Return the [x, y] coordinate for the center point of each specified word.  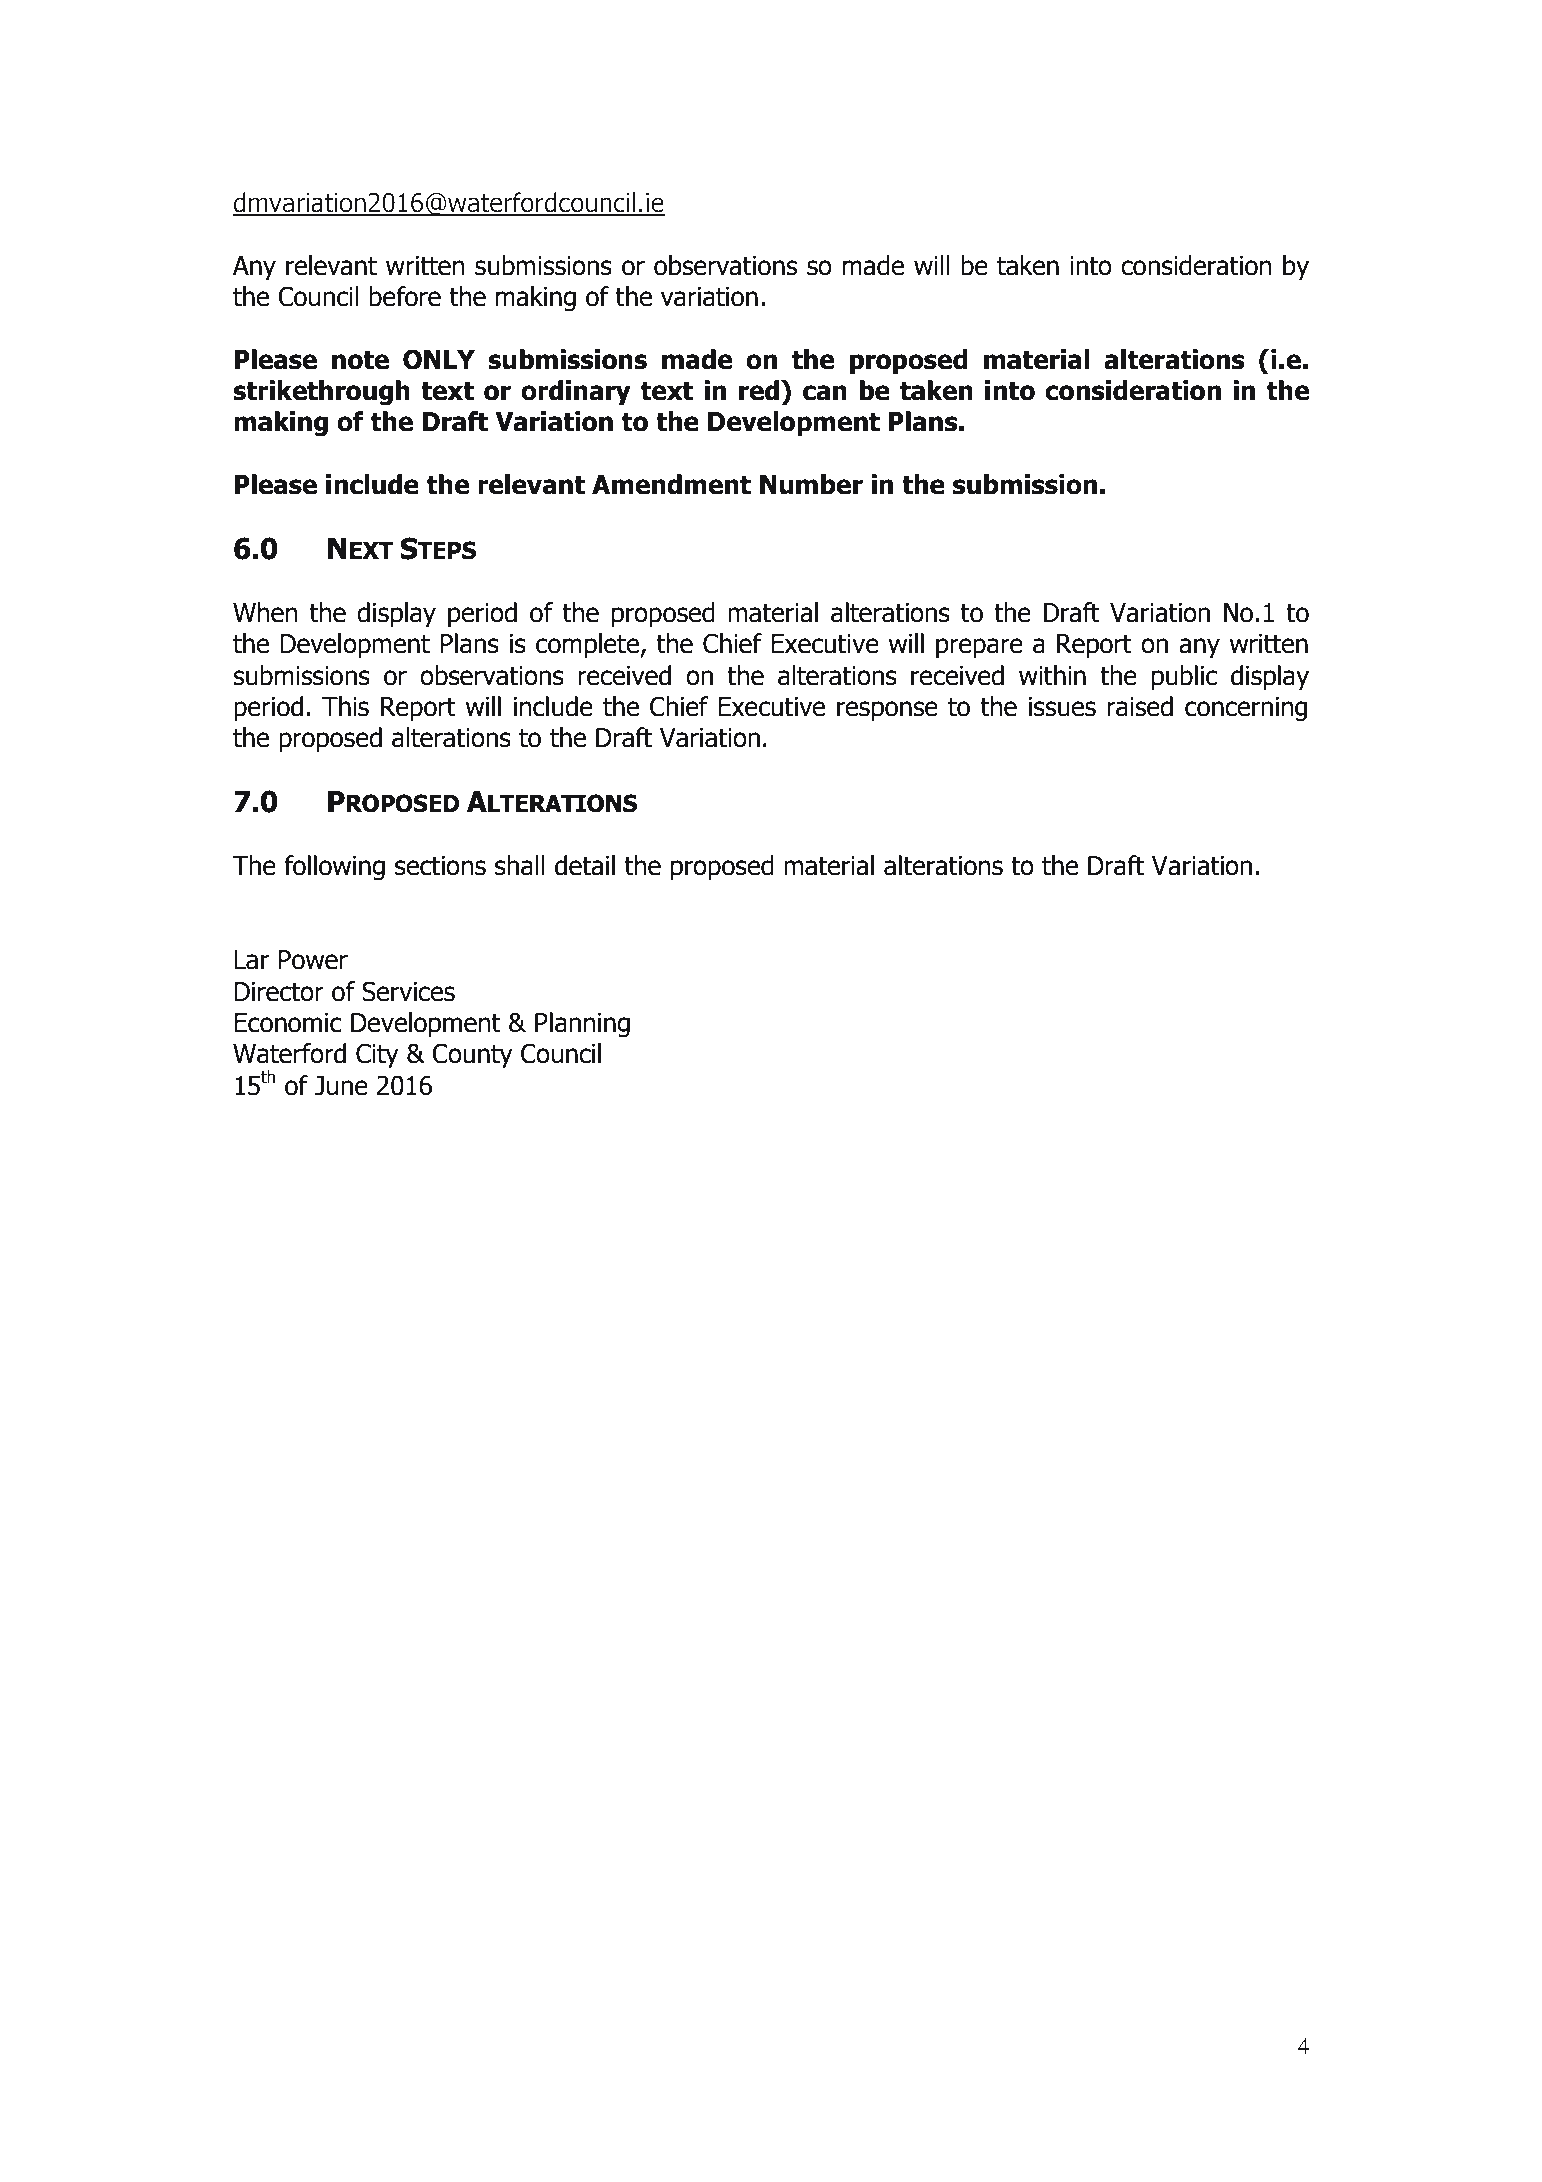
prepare [979, 648]
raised [1140, 706]
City [377, 1056]
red [759, 390]
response [887, 711]
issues [1062, 707]
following [334, 868]
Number [811, 484]
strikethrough [321, 393]
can [825, 393]
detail [585, 865]
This [345, 706]
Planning [582, 1025]
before [405, 296]
